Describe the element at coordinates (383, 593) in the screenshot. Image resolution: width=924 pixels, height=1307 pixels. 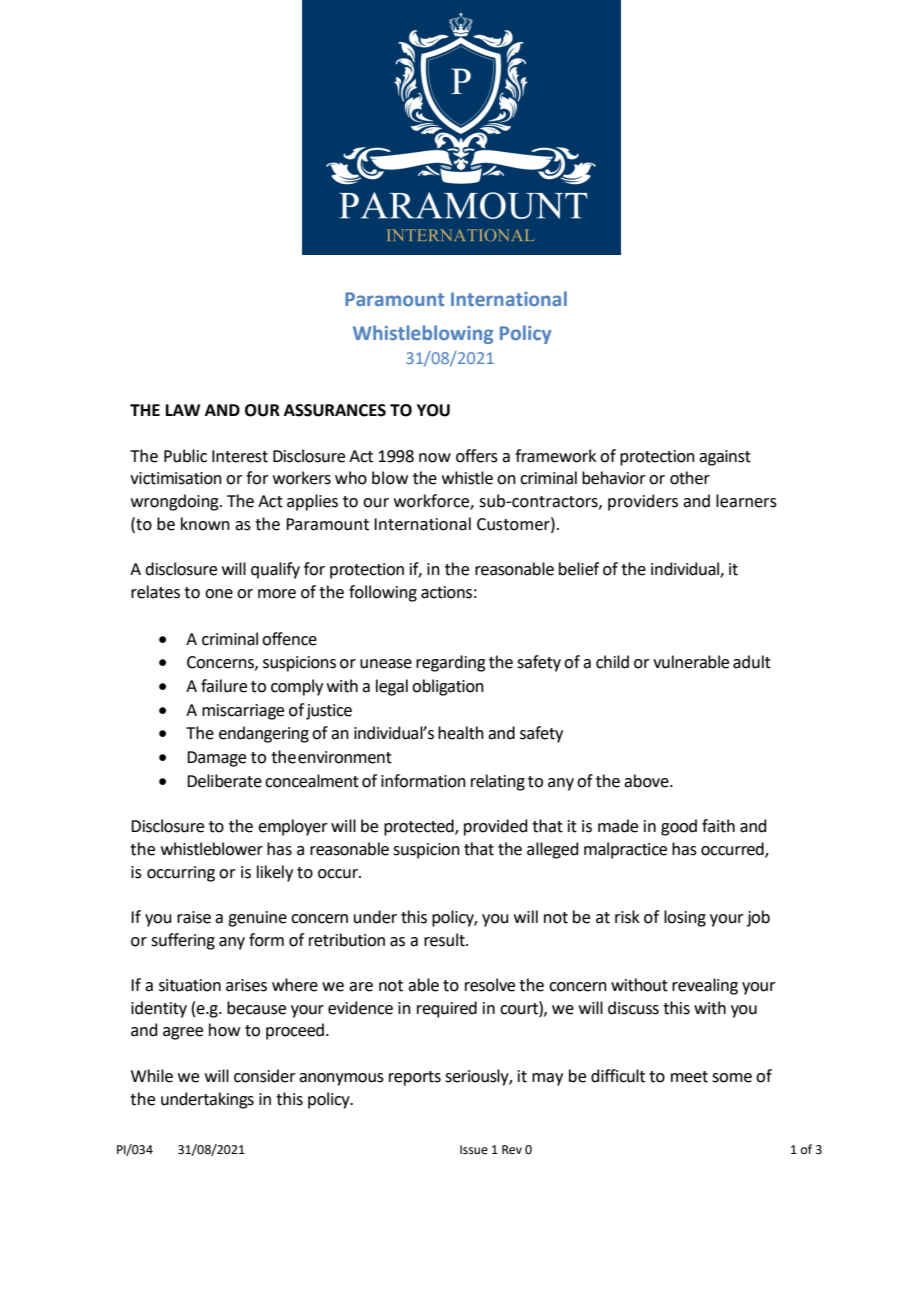
I see `following` at that location.
